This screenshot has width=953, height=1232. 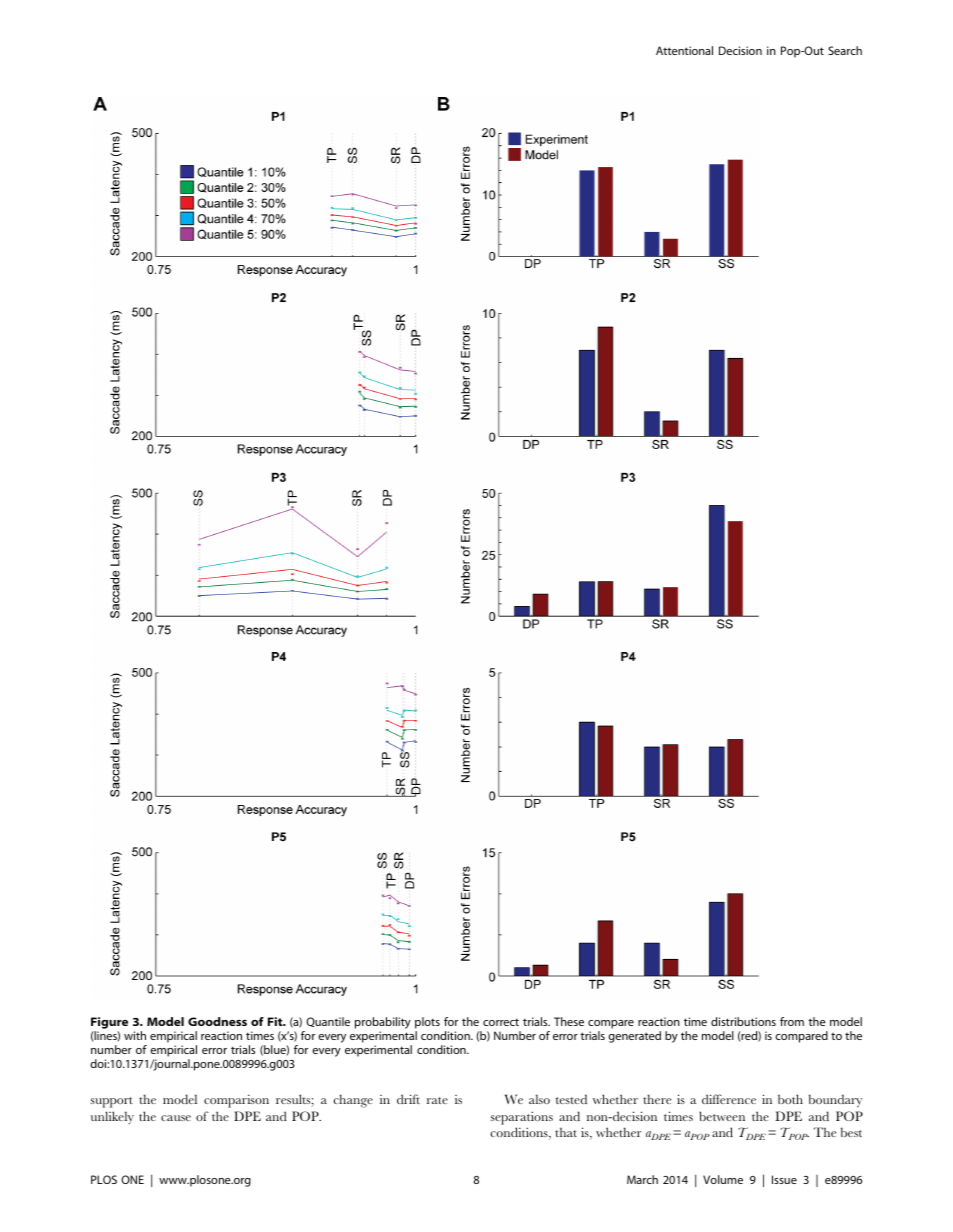 What do you see at coordinates (276, 1021) in the screenshot?
I see `Fit` at bounding box center [276, 1021].
